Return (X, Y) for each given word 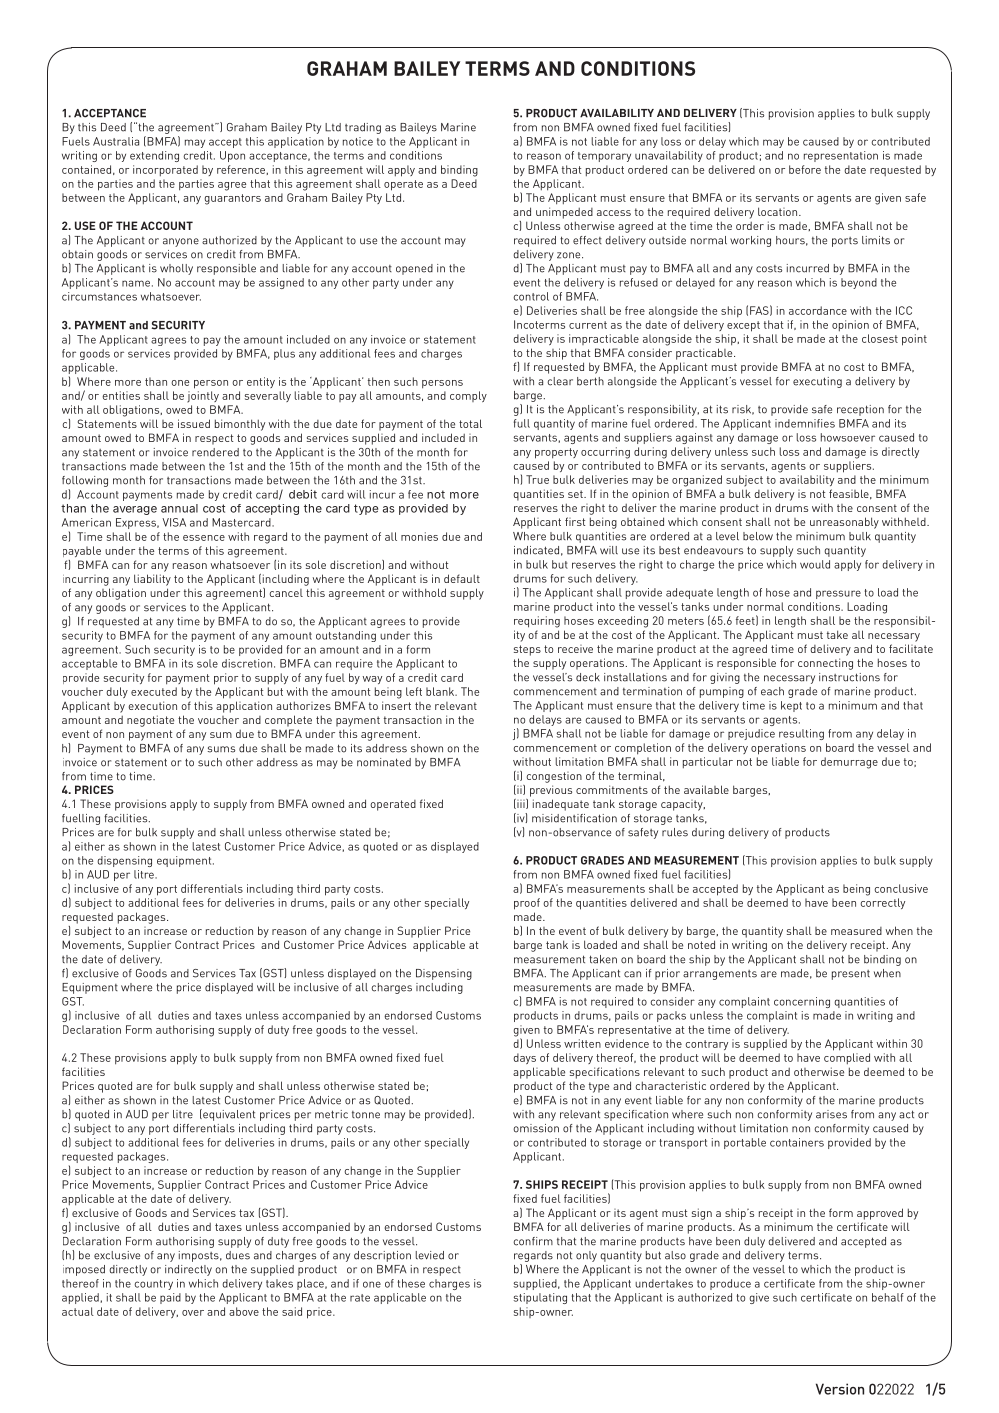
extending (154, 156)
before (805, 169)
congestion (554, 777)
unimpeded (564, 213)
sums (221, 749)
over (193, 1313)
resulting (801, 734)
